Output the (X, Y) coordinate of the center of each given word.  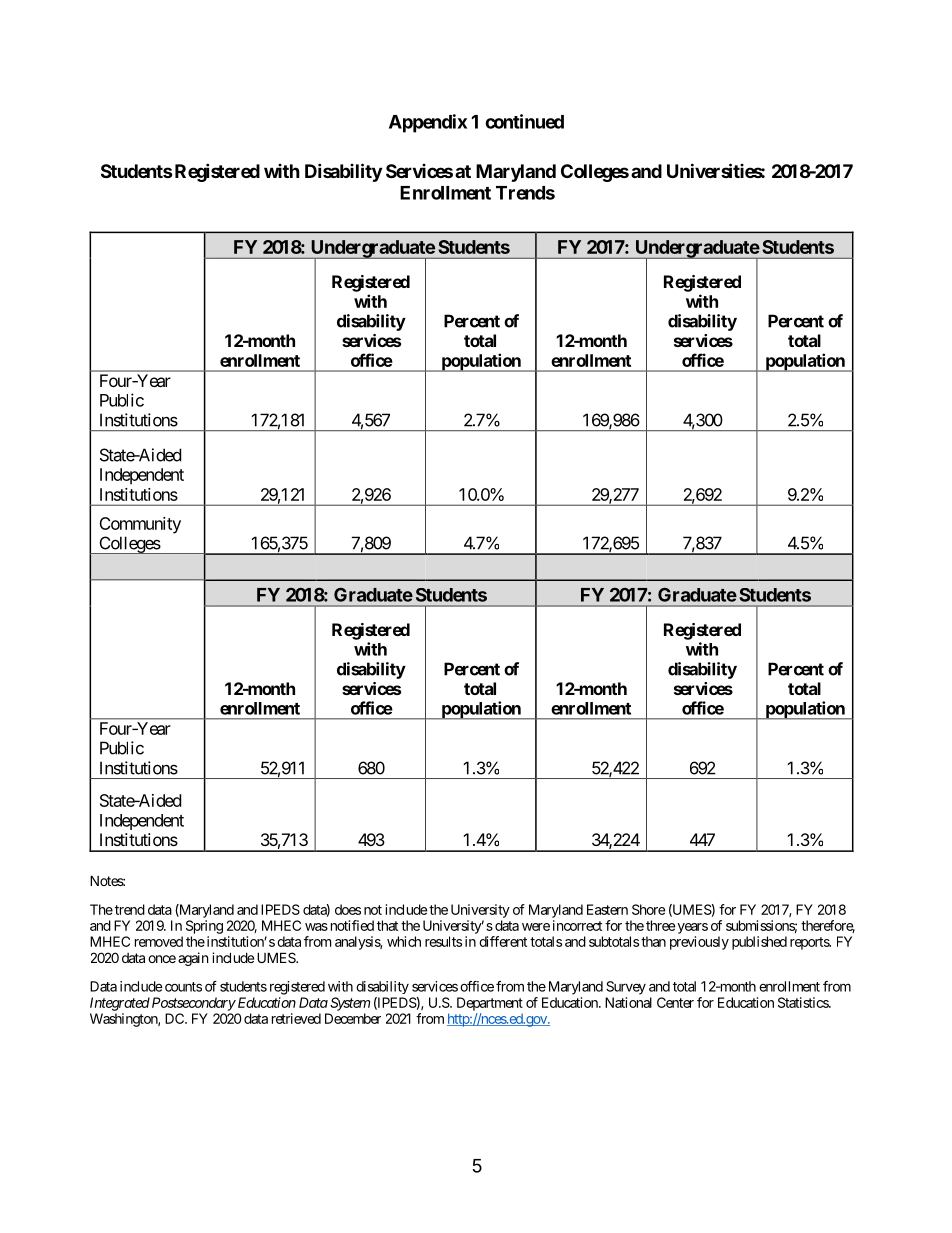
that (387, 925)
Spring (204, 927)
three (660, 925)
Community (140, 525)
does (348, 909)
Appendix (428, 123)
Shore (648, 909)
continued (524, 121)
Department (490, 1004)
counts (182, 987)
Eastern (607, 909)
